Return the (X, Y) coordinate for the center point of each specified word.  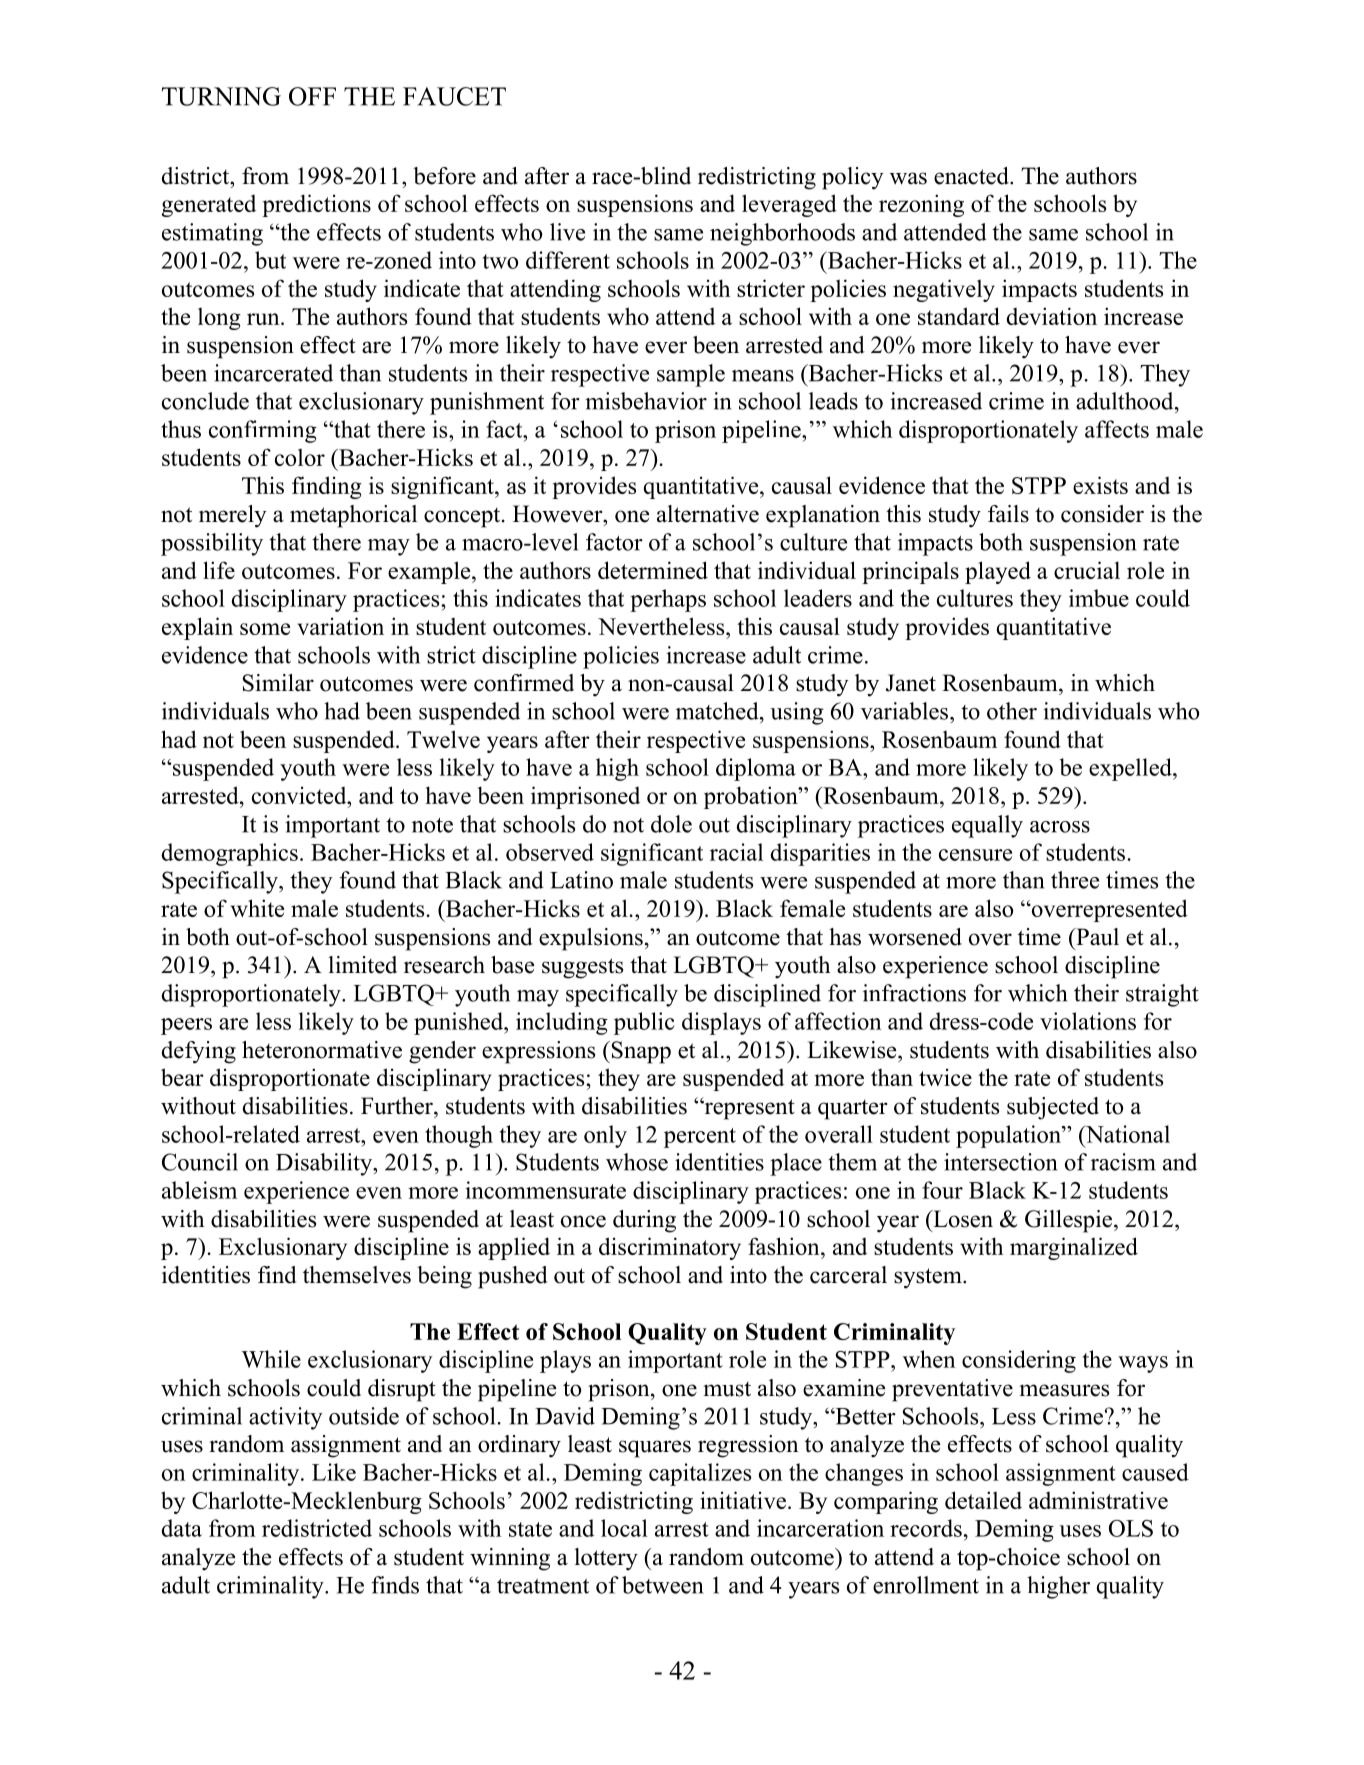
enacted (972, 176)
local (624, 1528)
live (567, 232)
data (182, 1528)
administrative (1098, 1500)
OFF (312, 96)
